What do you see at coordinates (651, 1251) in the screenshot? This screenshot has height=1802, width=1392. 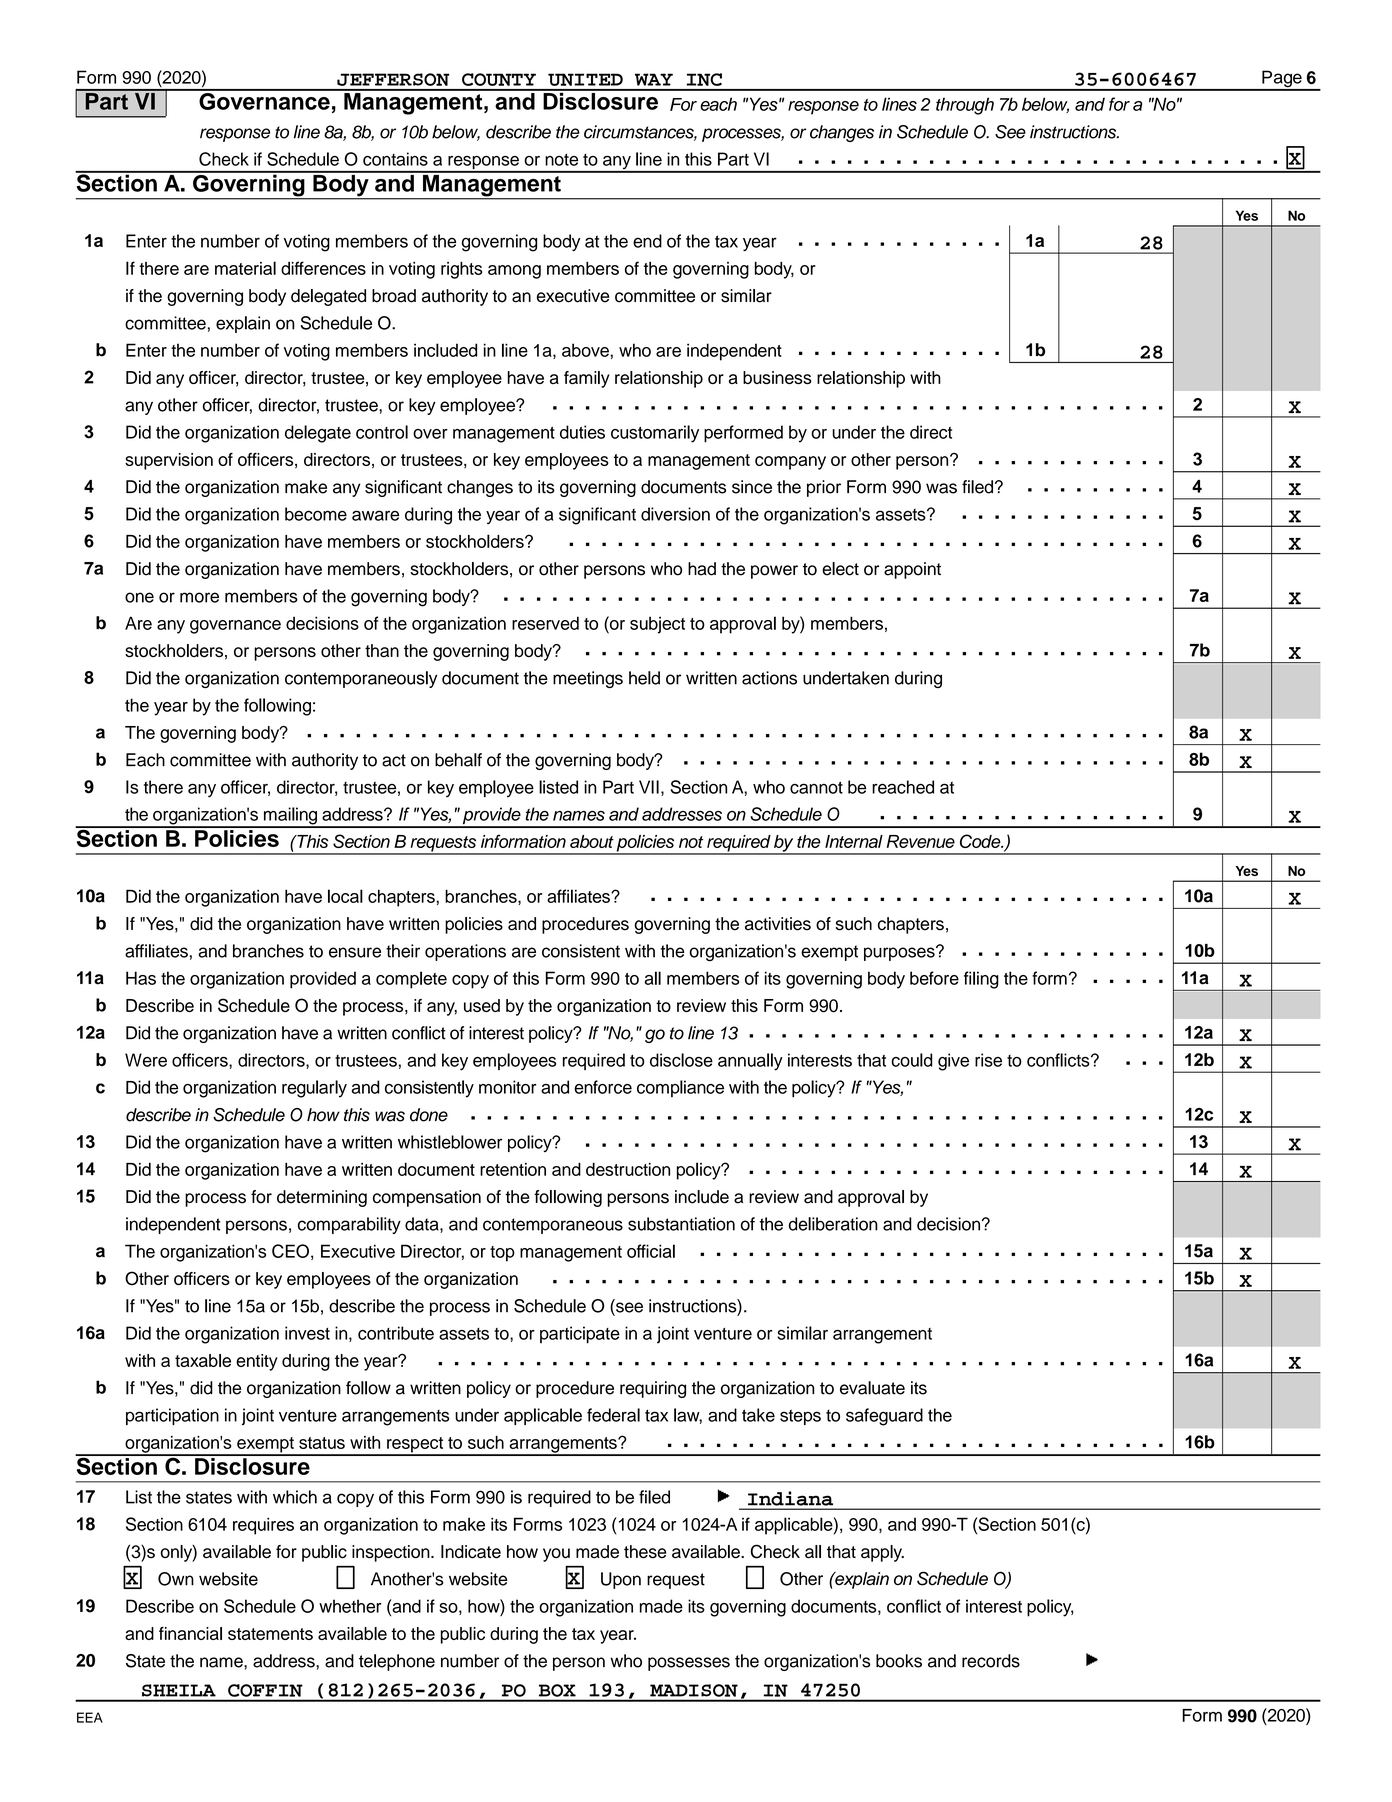 I see `official` at bounding box center [651, 1251].
